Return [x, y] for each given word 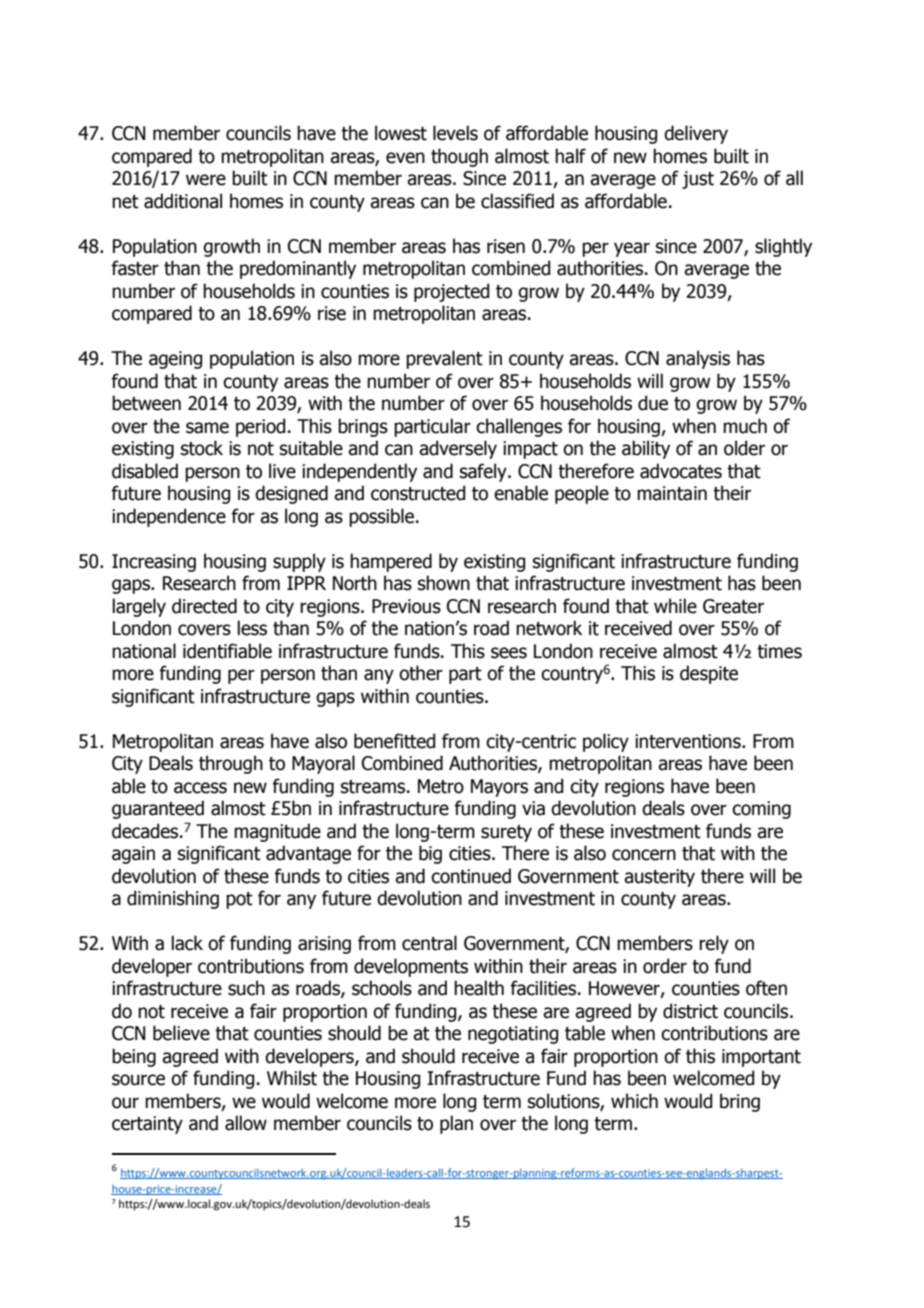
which [634, 1101]
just [698, 180]
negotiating [513, 1035]
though [459, 157]
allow [246, 1123]
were [206, 180]
